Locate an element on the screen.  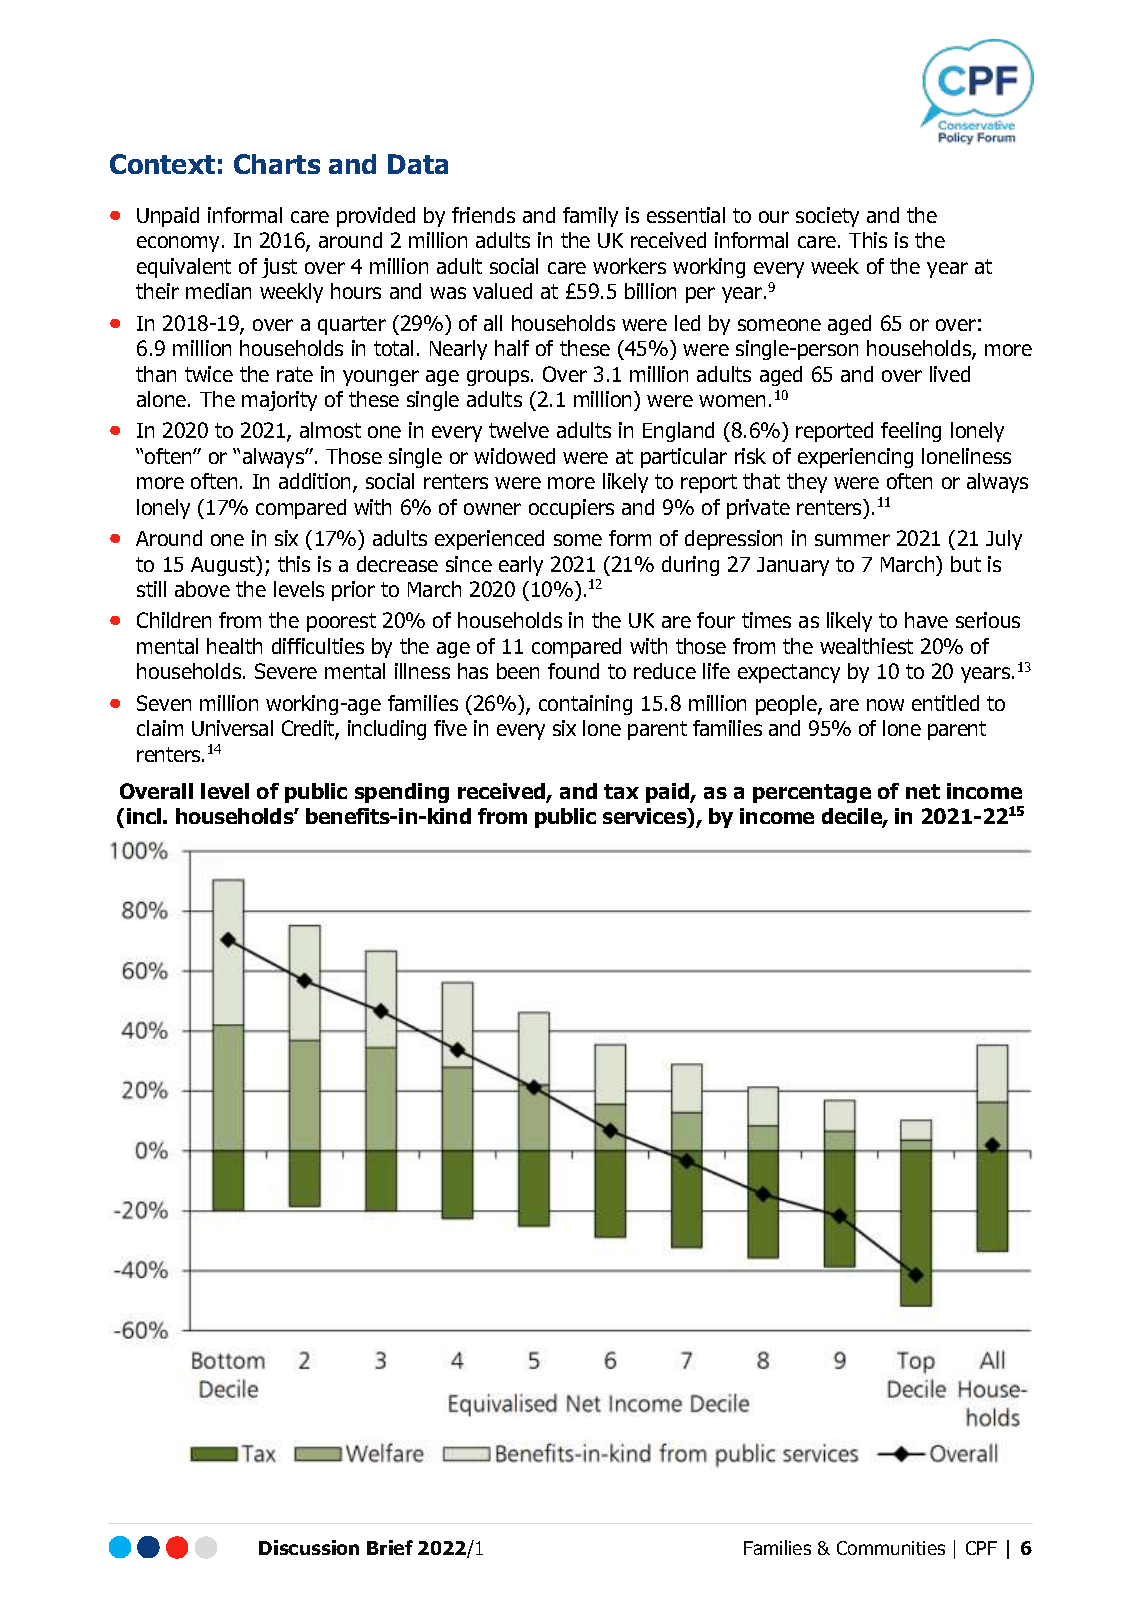
Universal is located at coordinates (232, 728).
